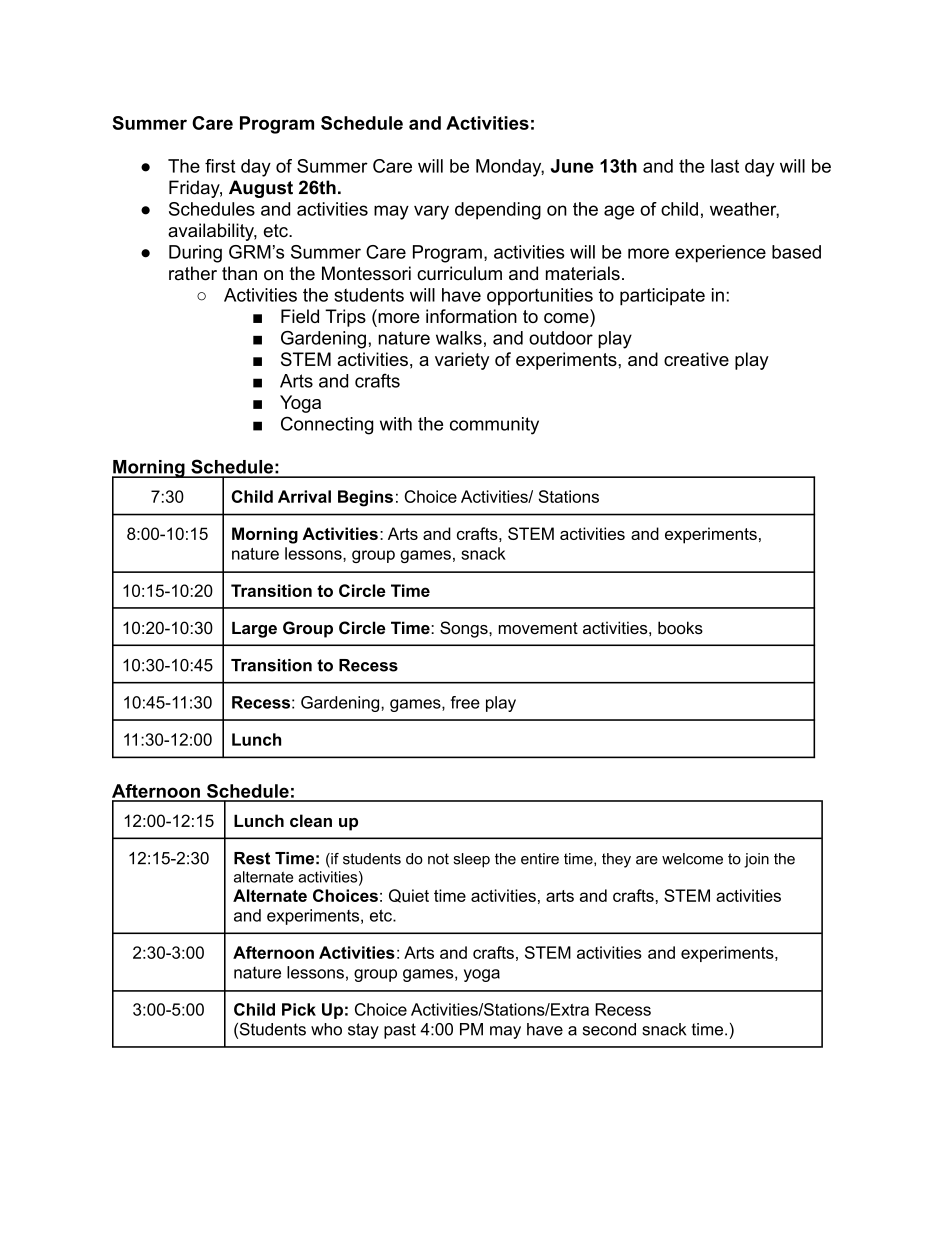 The image size is (952, 1233). Describe the element at coordinates (494, 426) in the screenshot. I see `community` at that location.
